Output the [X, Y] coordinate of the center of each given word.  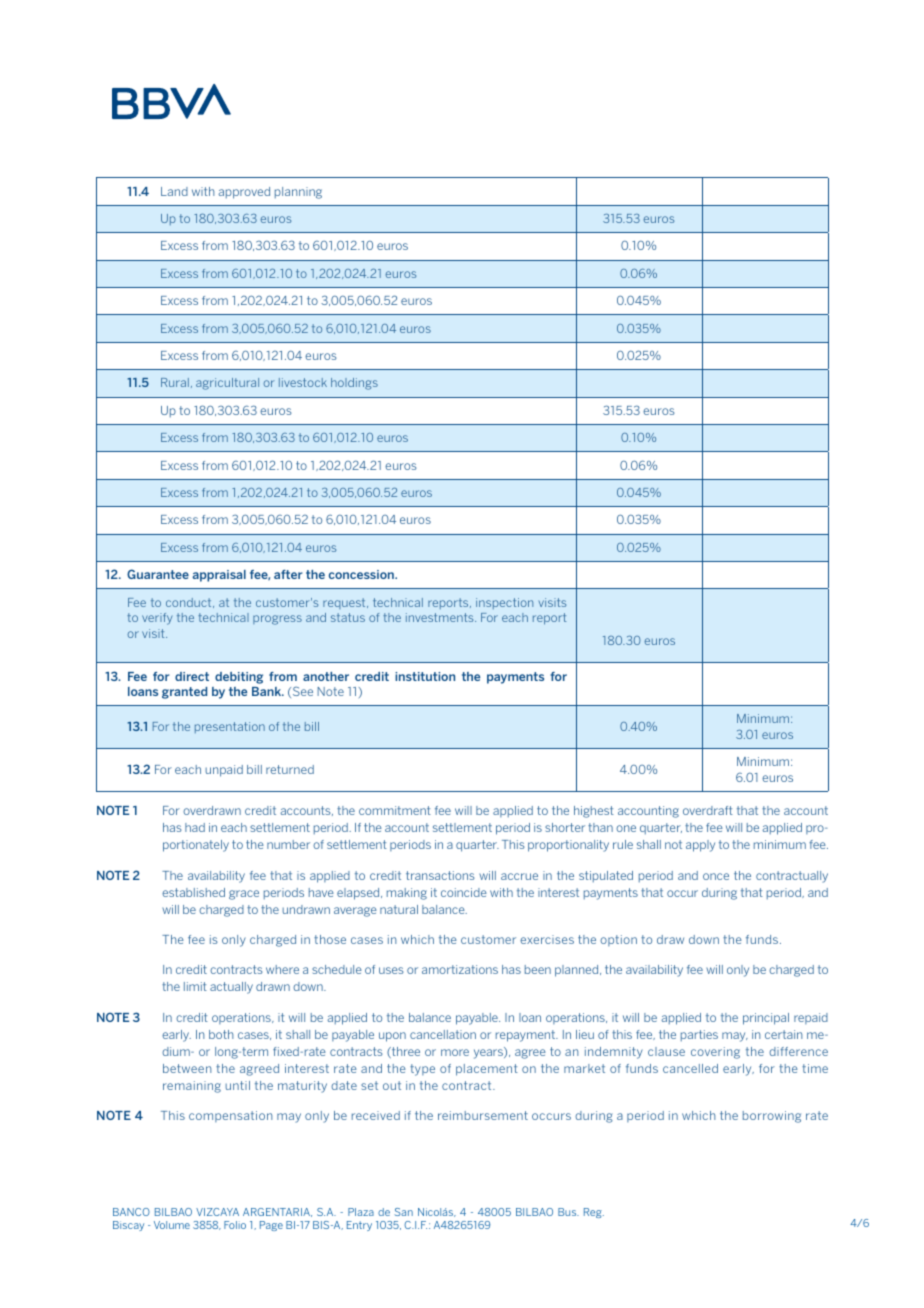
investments [441, 617]
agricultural [227, 384]
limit [195, 986]
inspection [504, 603]
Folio [235, 1225]
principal [766, 1019]
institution [425, 676]
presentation [230, 727]
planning [298, 193]
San [403, 1212]
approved [244, 193]
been [538, 969]
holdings [354, 384]
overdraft [708, 810]
